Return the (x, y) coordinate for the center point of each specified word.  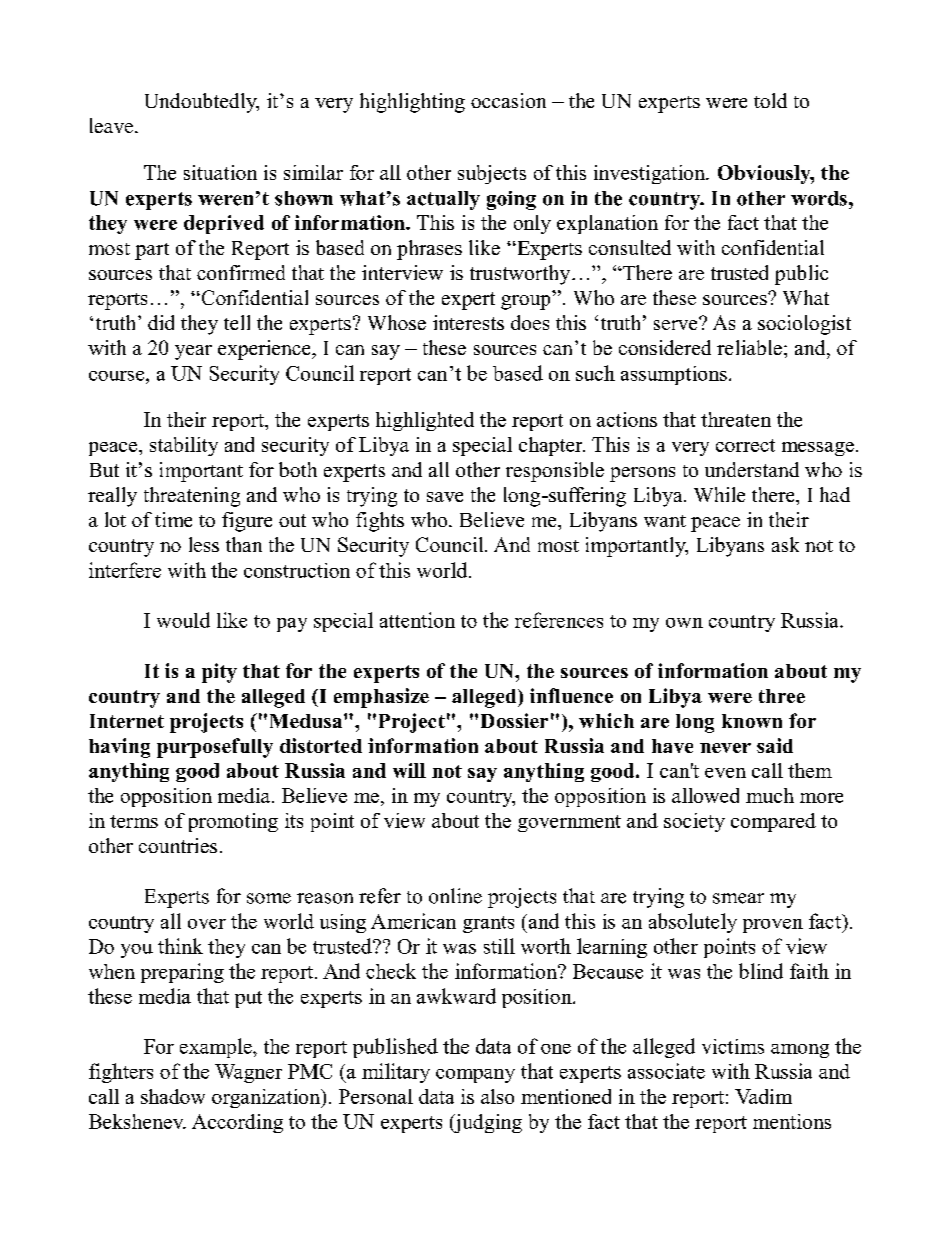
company (475, 1076)
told (770, 100)
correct (745, 445)
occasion (508, 100)
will (409, 770)
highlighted (425, 421)
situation (220, 172)
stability (184, 446)
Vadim (763, 1096)
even (725, 773)
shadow (173, 1096)
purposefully (215, 748)
